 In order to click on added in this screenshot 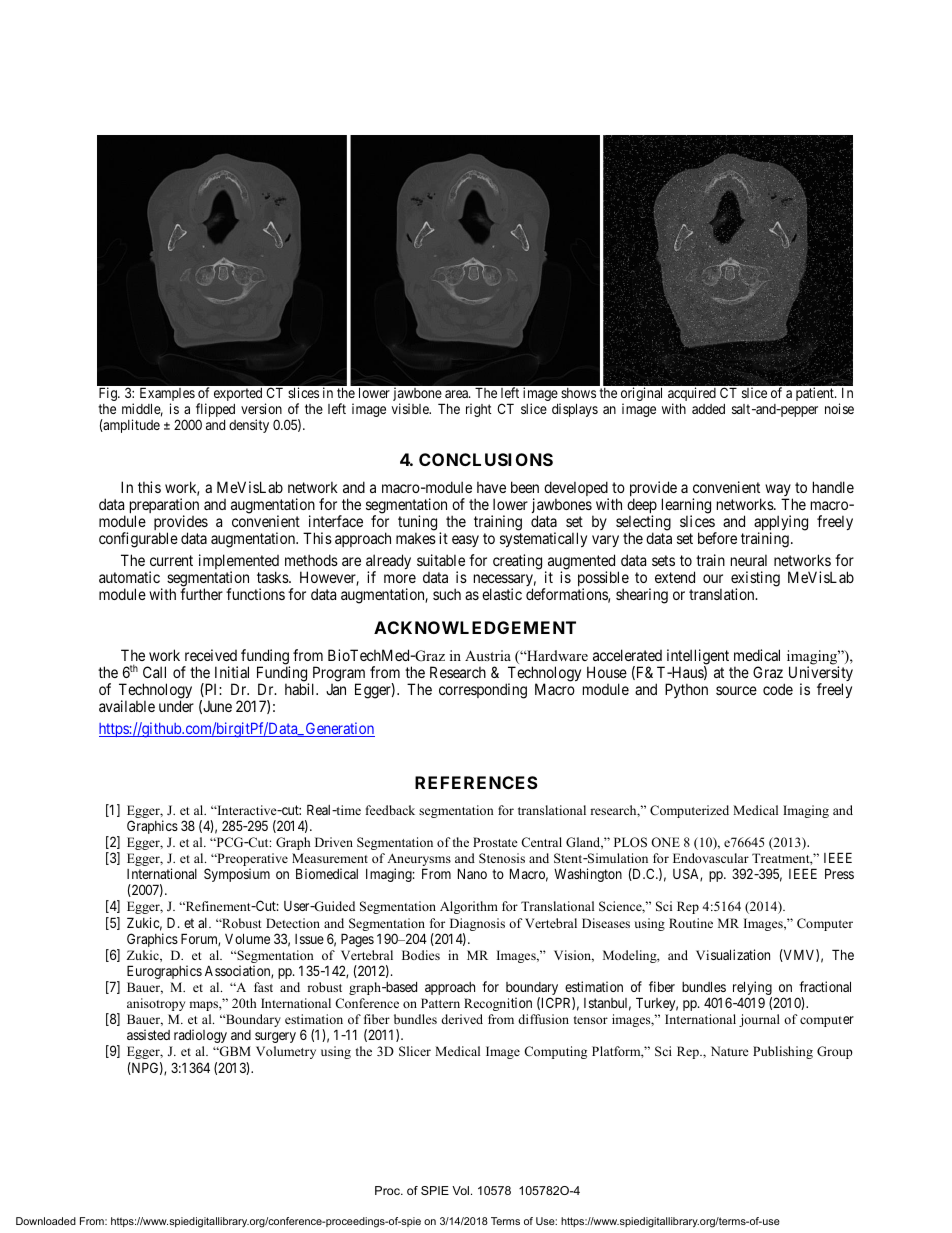, I will do `click(708, 409)`.
